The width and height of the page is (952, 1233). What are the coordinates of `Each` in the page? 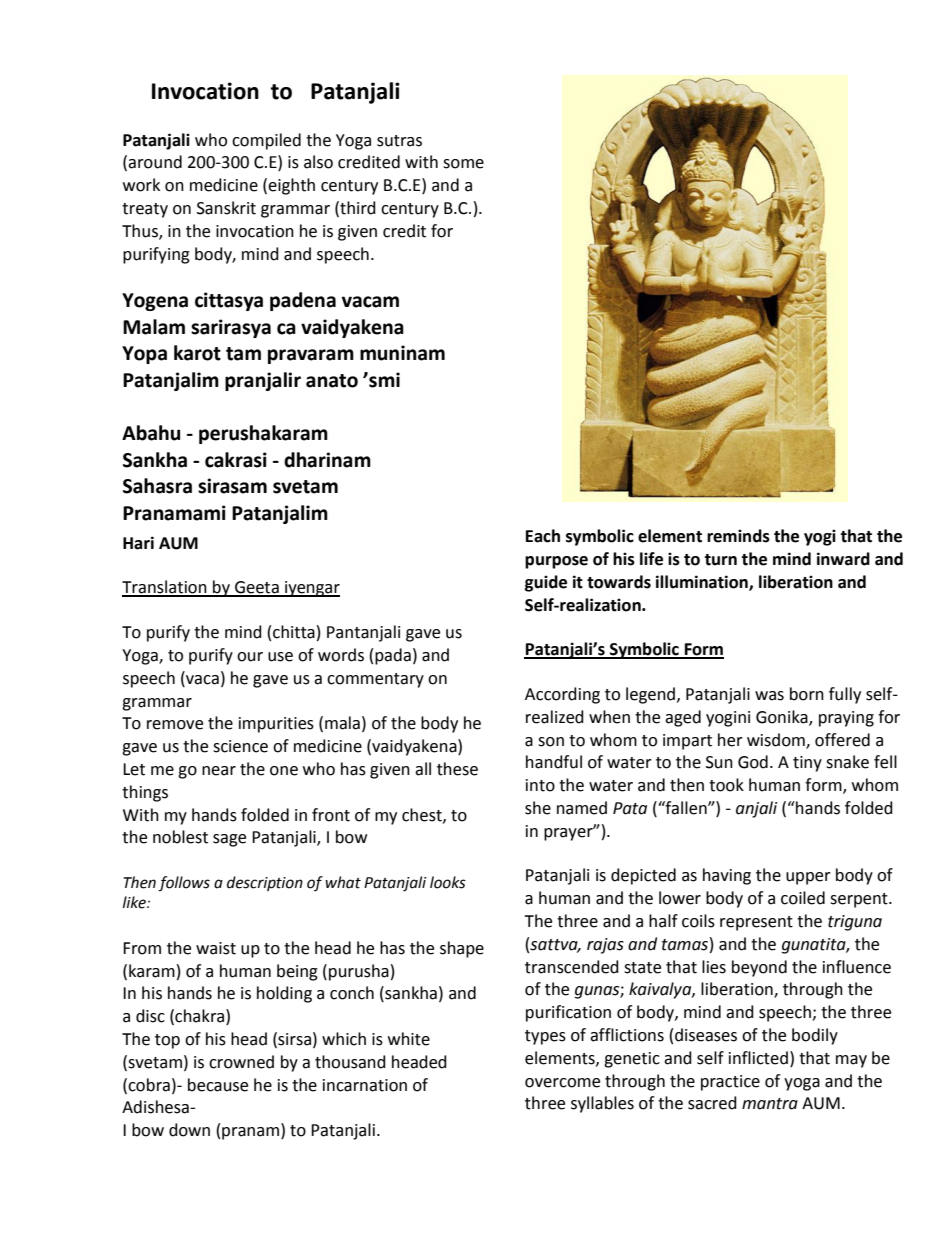 It's located at (543, 536).
